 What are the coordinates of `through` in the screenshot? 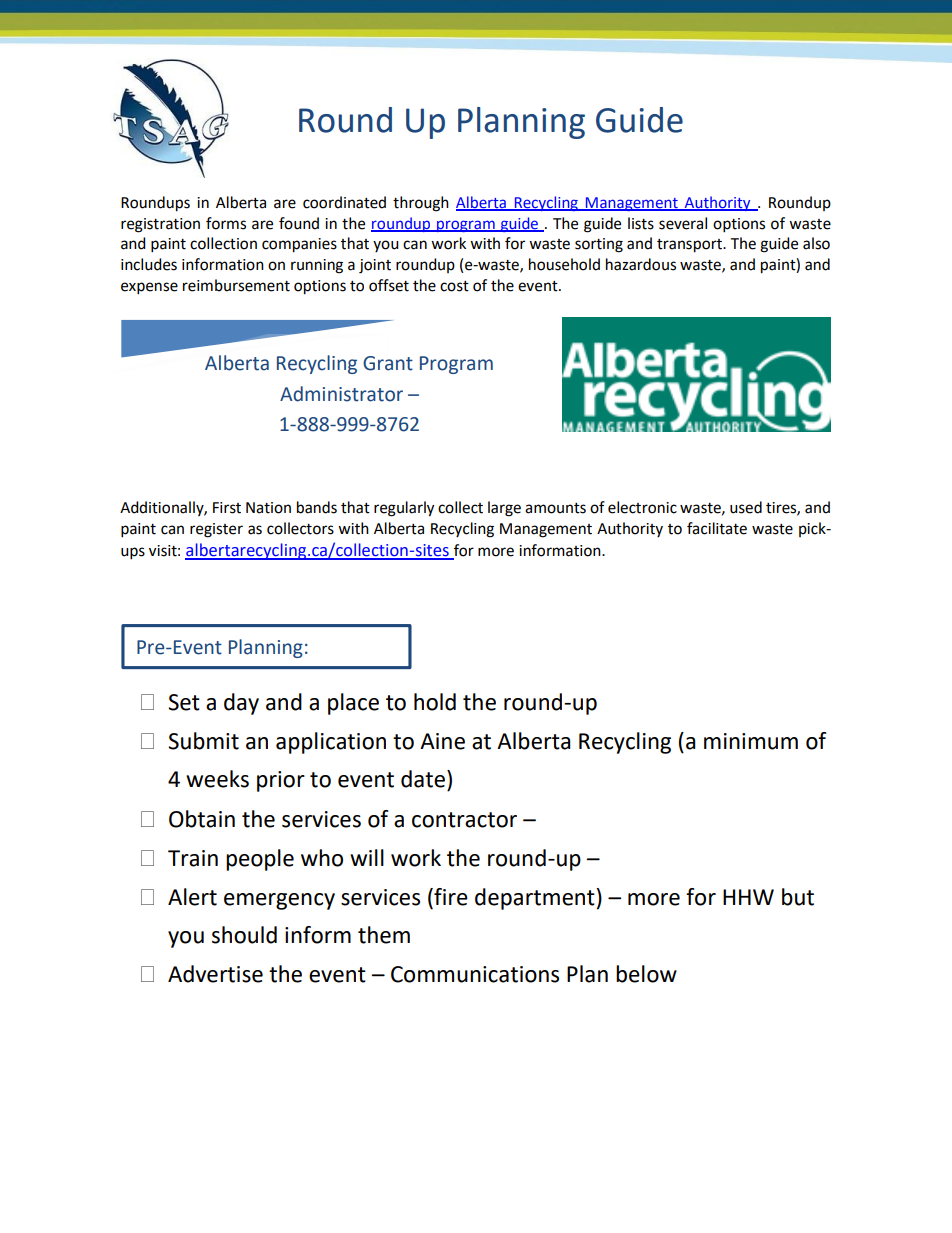 It's located at (421, 204).
